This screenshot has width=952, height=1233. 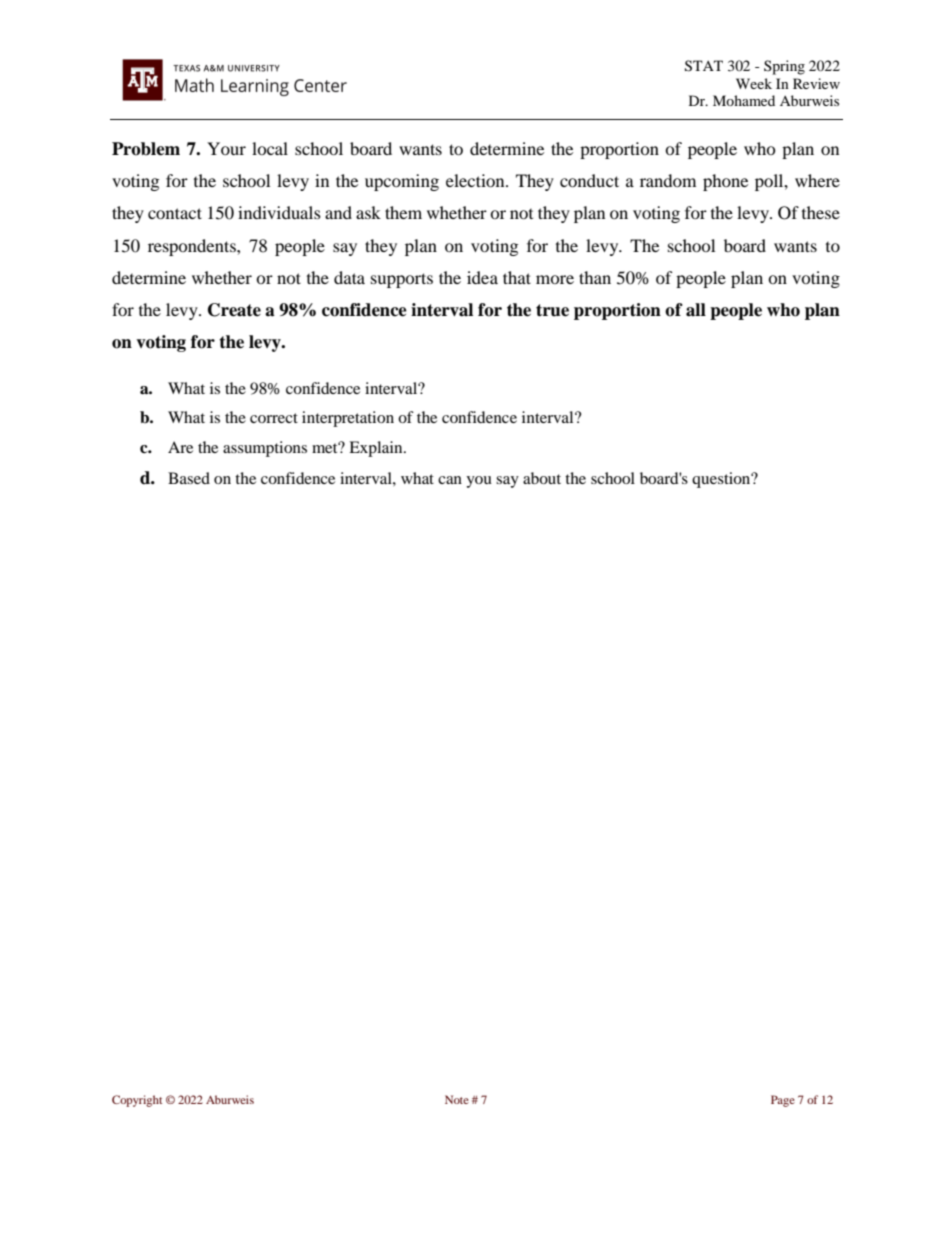 What do you see at coordinates (450, 480) in the screenshot?
I see `can` at bounding box center [450, 480].
